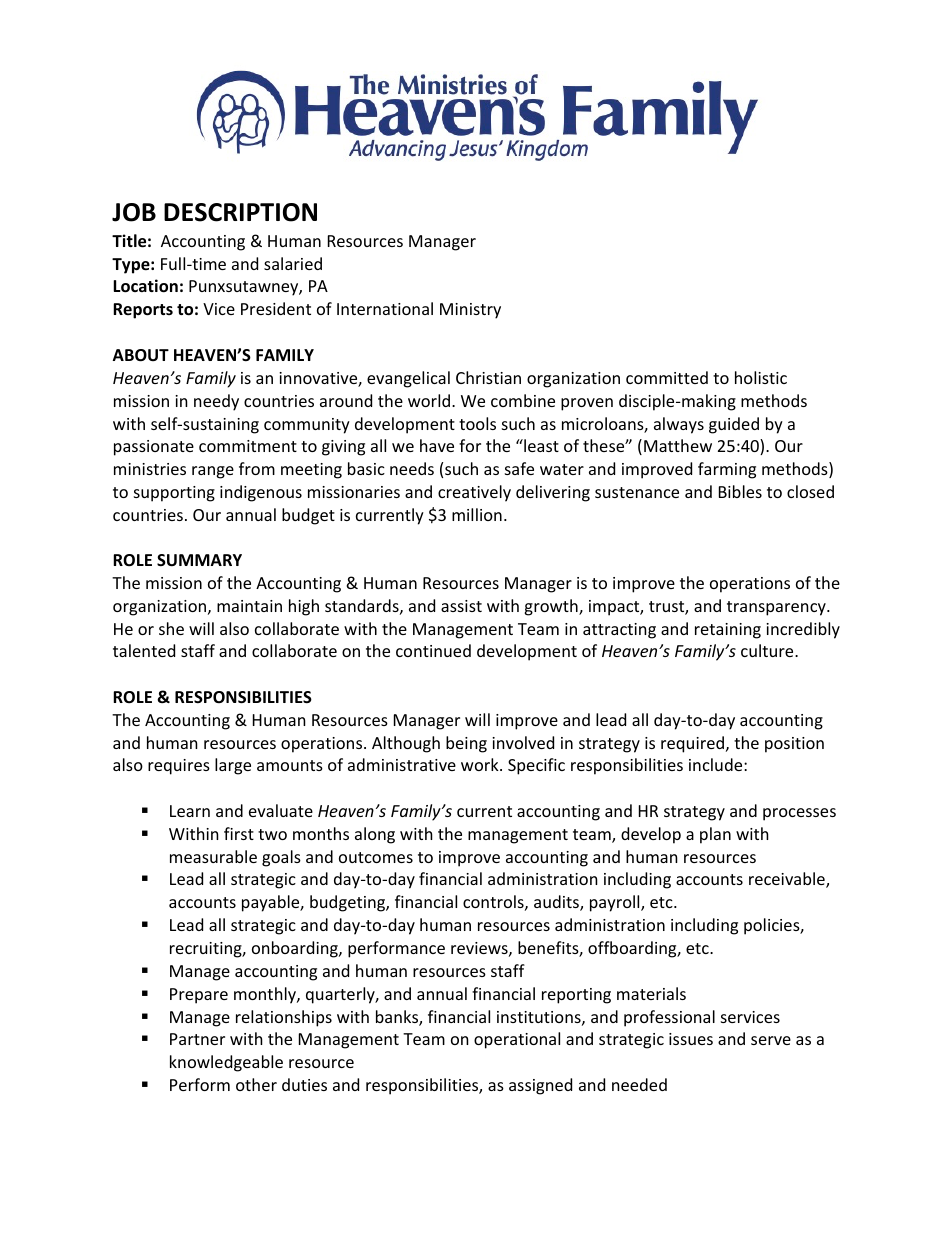  I want to click on retaining, so click(728, 631).
